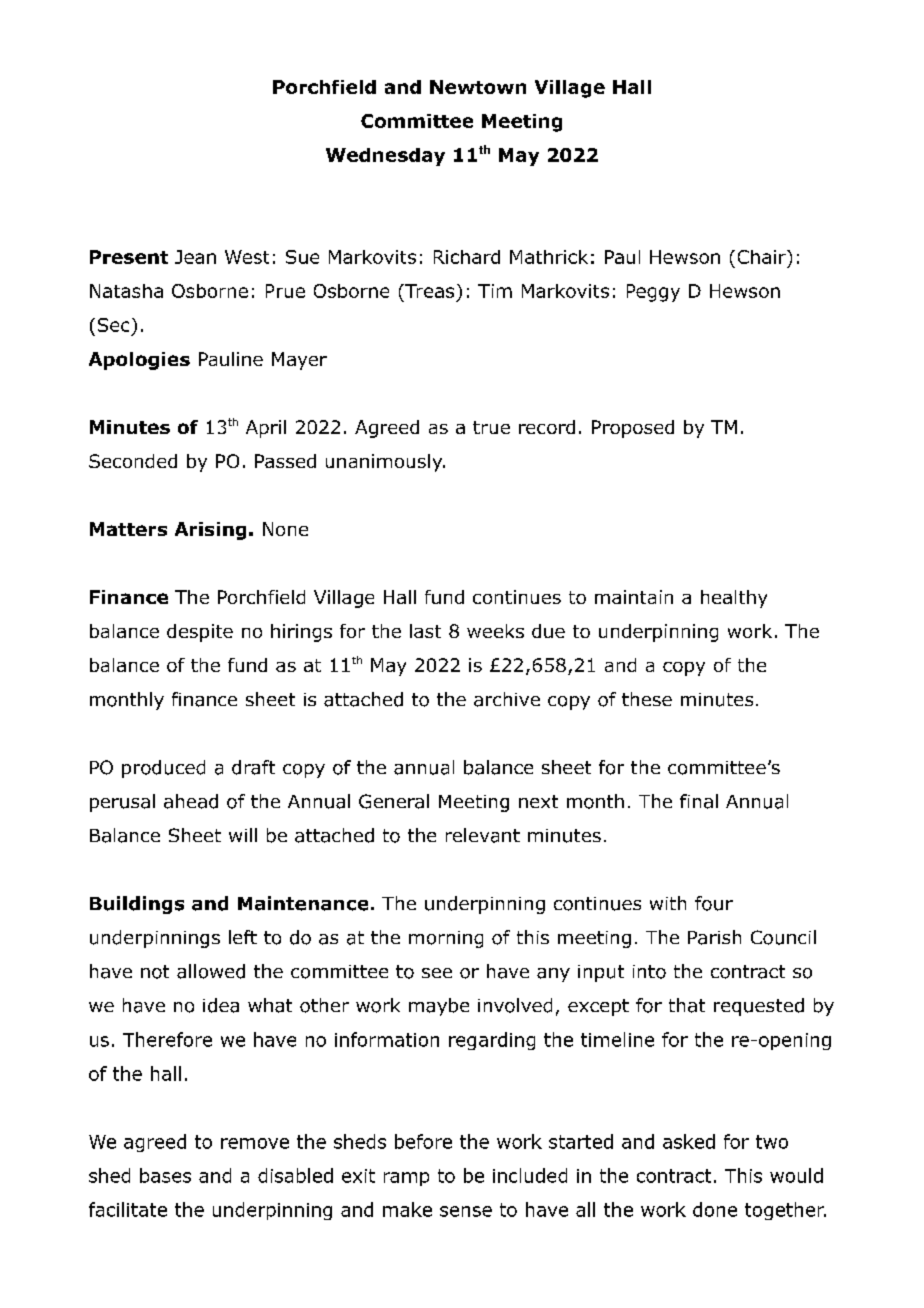 The width and height of the page is (924, 1308). Describe the element at coordinates (491, 427) in the page. I see `true` at that location.
